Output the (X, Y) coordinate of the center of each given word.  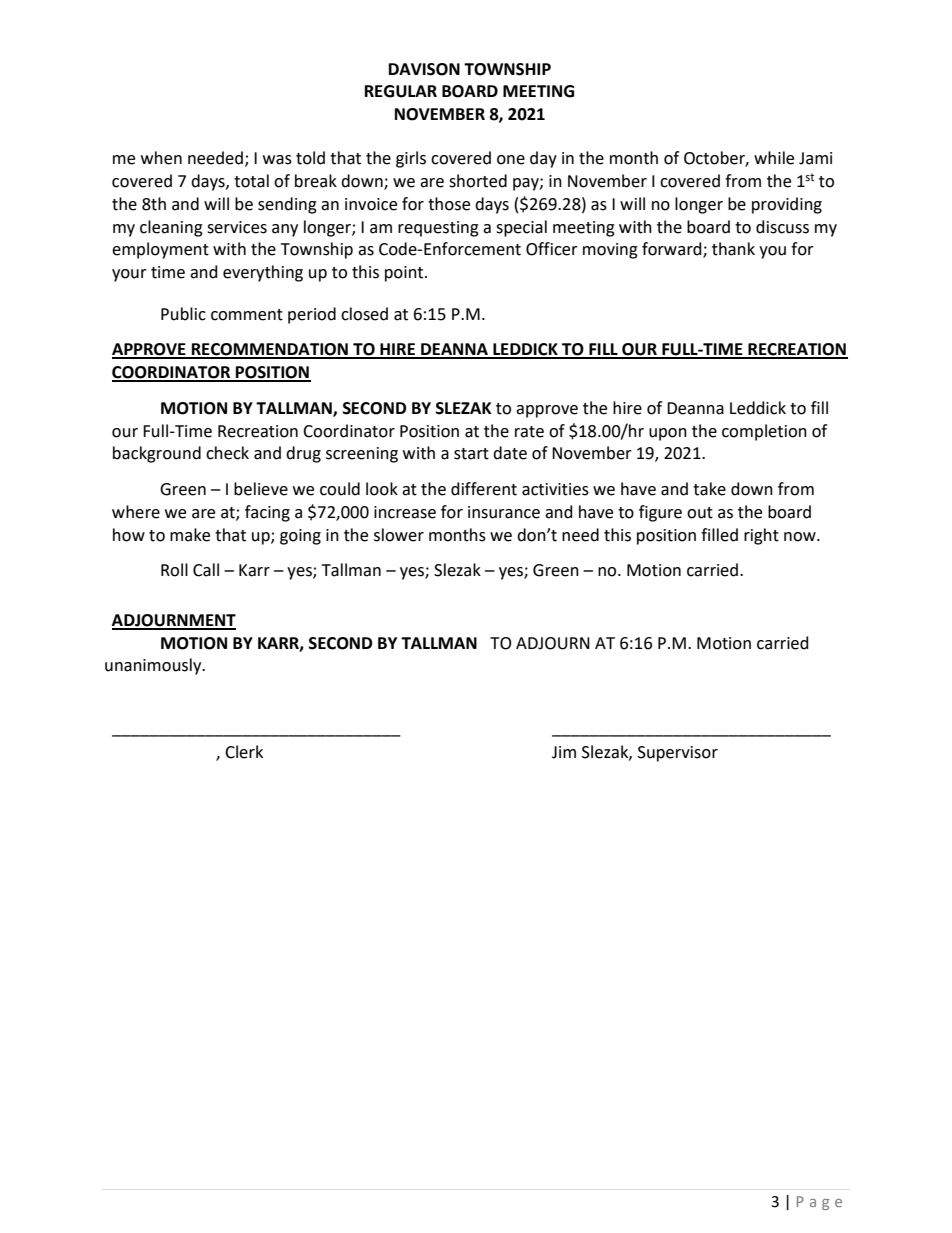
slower (399, 535)
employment (160, 250)
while (774, 158)
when (161, 158)
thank (733, 249)
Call (206, 570)
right (761, 536)
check (227, 453)
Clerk (244, 752)
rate (529, 432)
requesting (438, 229)
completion (764, 432)
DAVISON (424, 69)
